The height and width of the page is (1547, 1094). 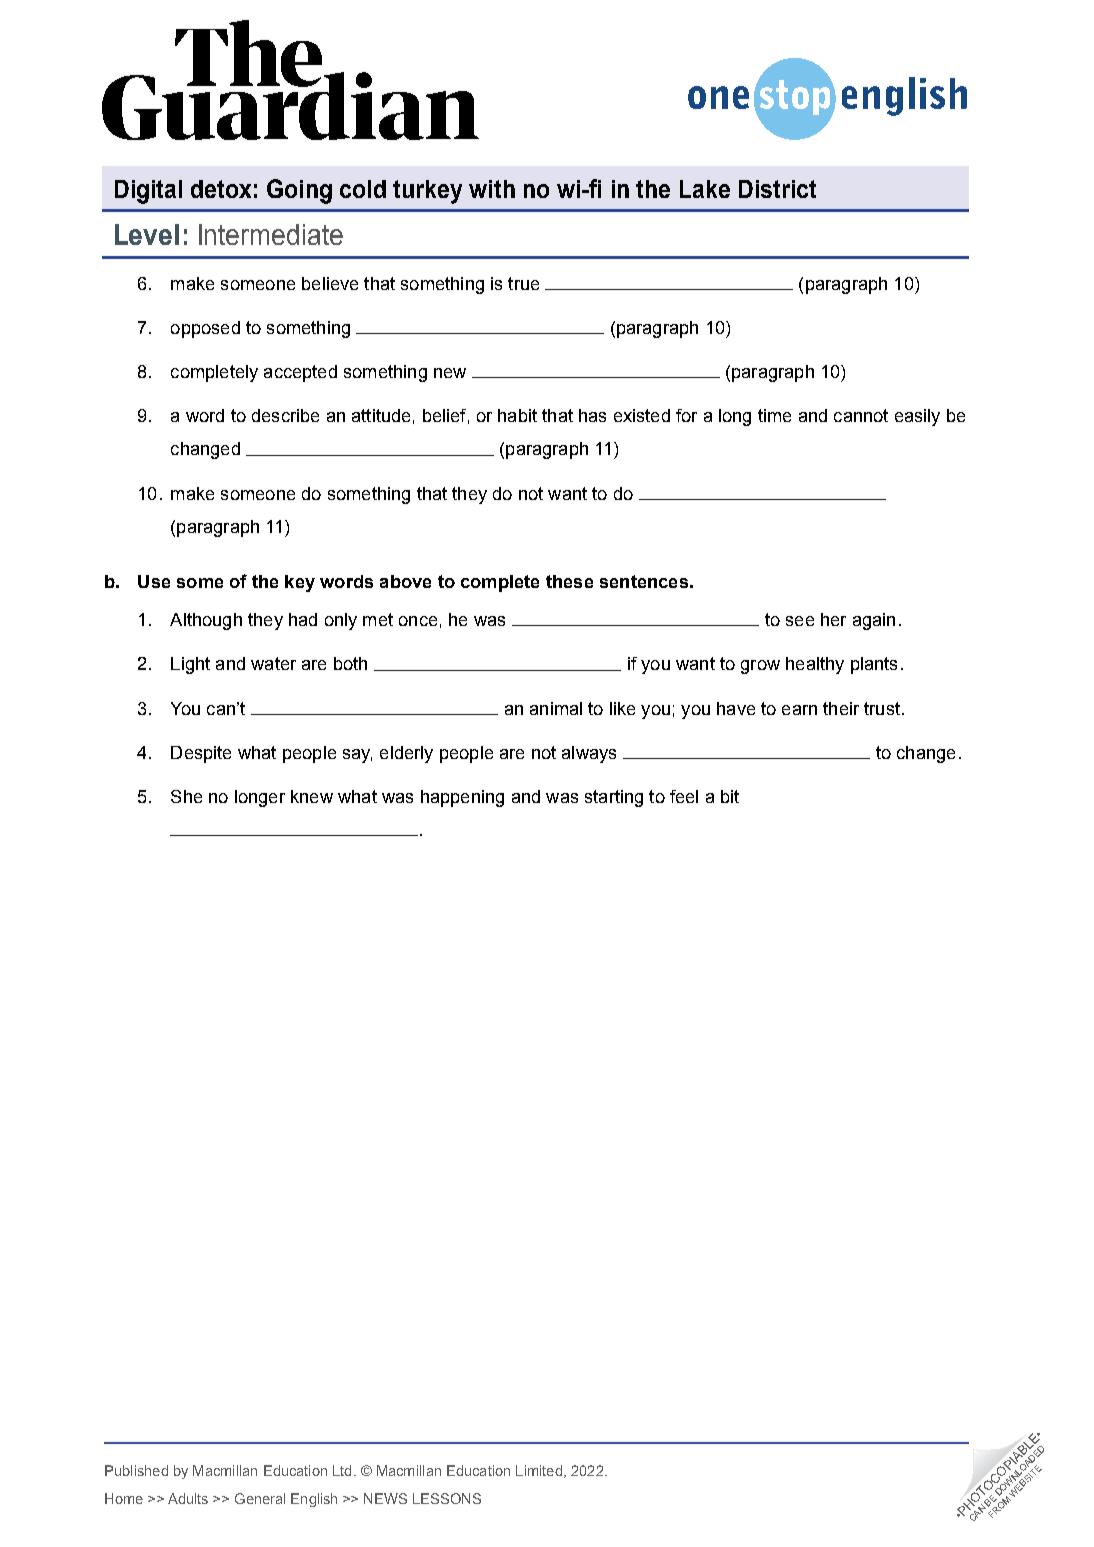 I want to click on Limited, so click(x=539, y=1470).
